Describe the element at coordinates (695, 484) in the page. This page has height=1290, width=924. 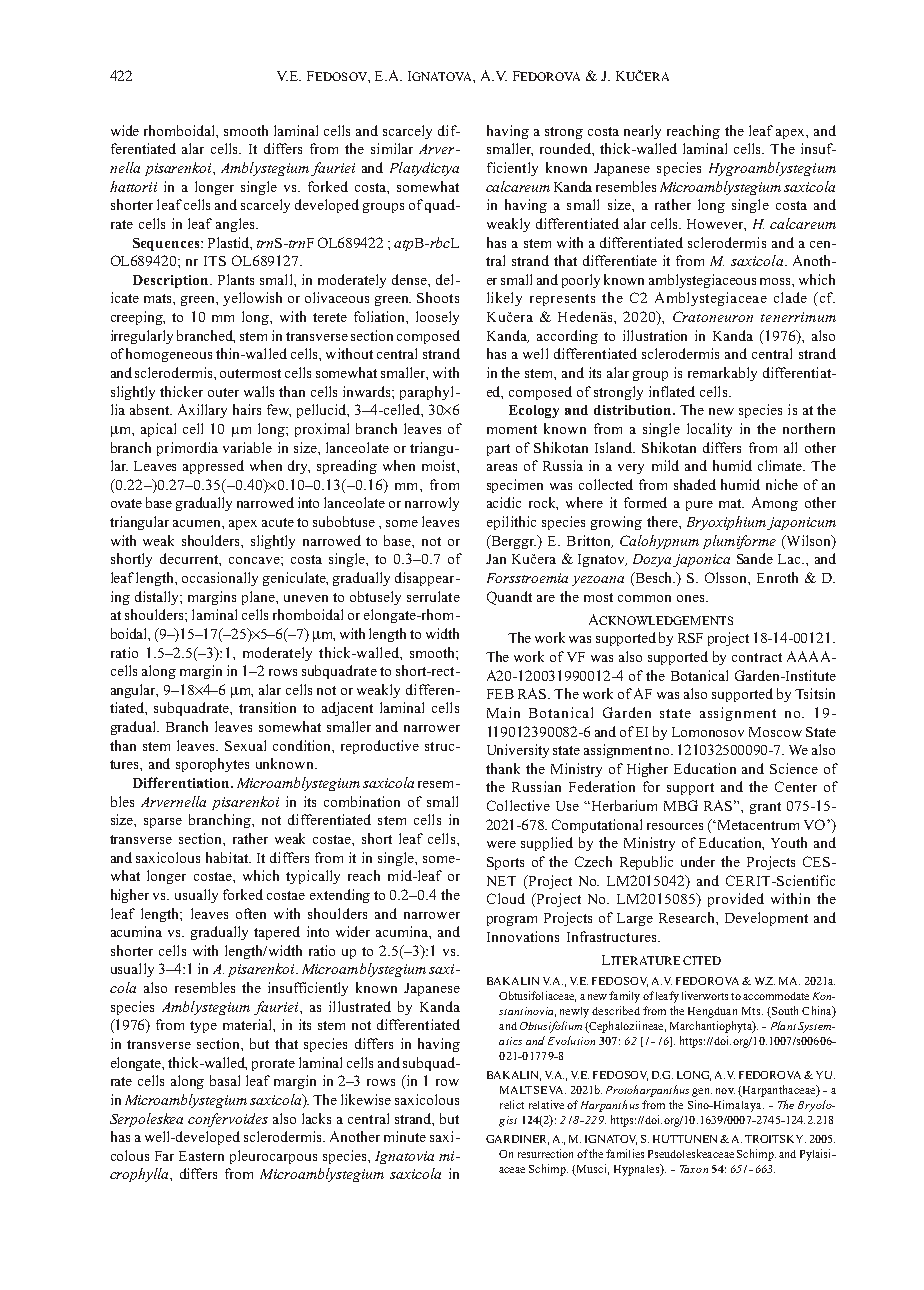
I see `shaded` at that location.
